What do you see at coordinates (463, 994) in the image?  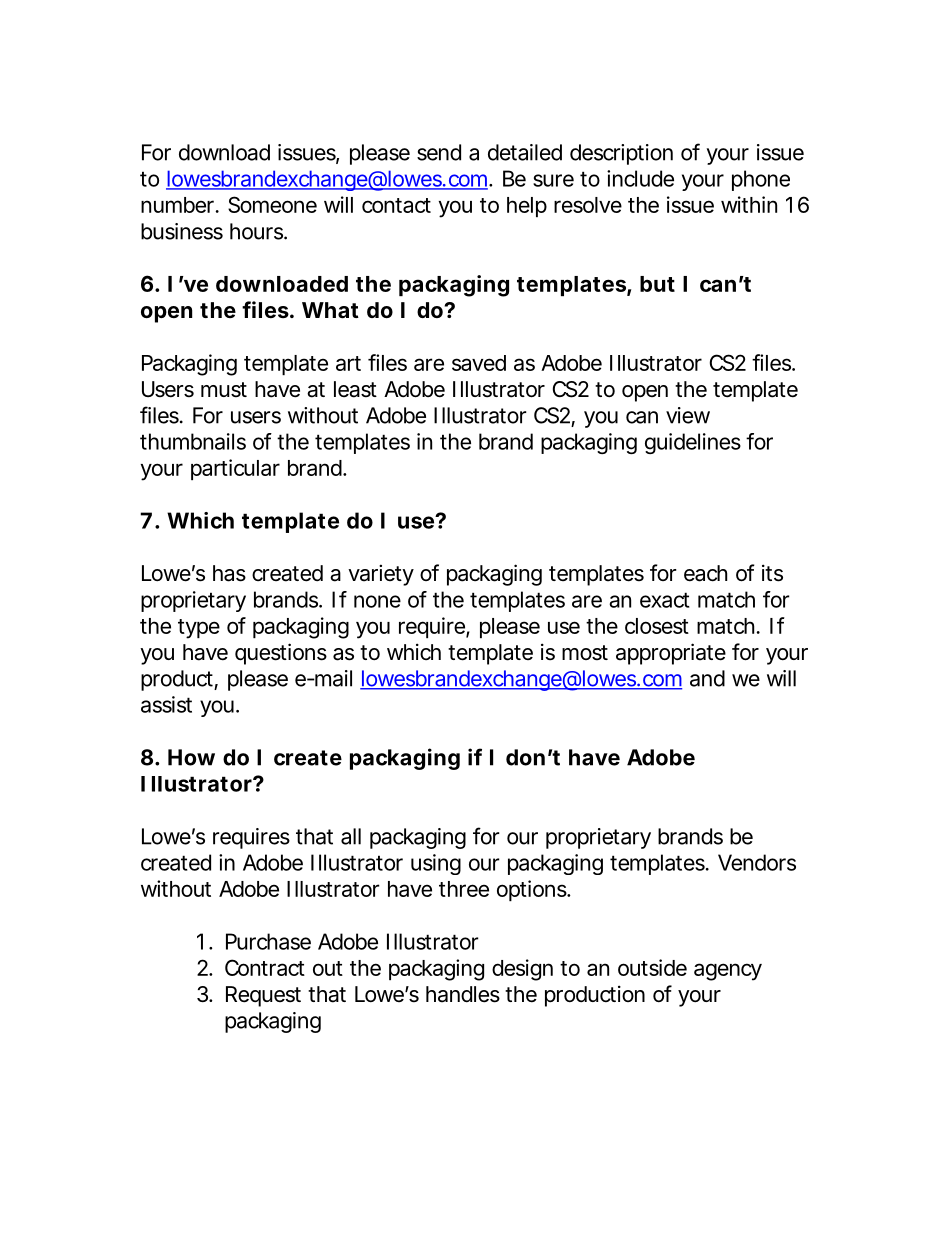 I see `handles` at bounding box center [463, 994].
